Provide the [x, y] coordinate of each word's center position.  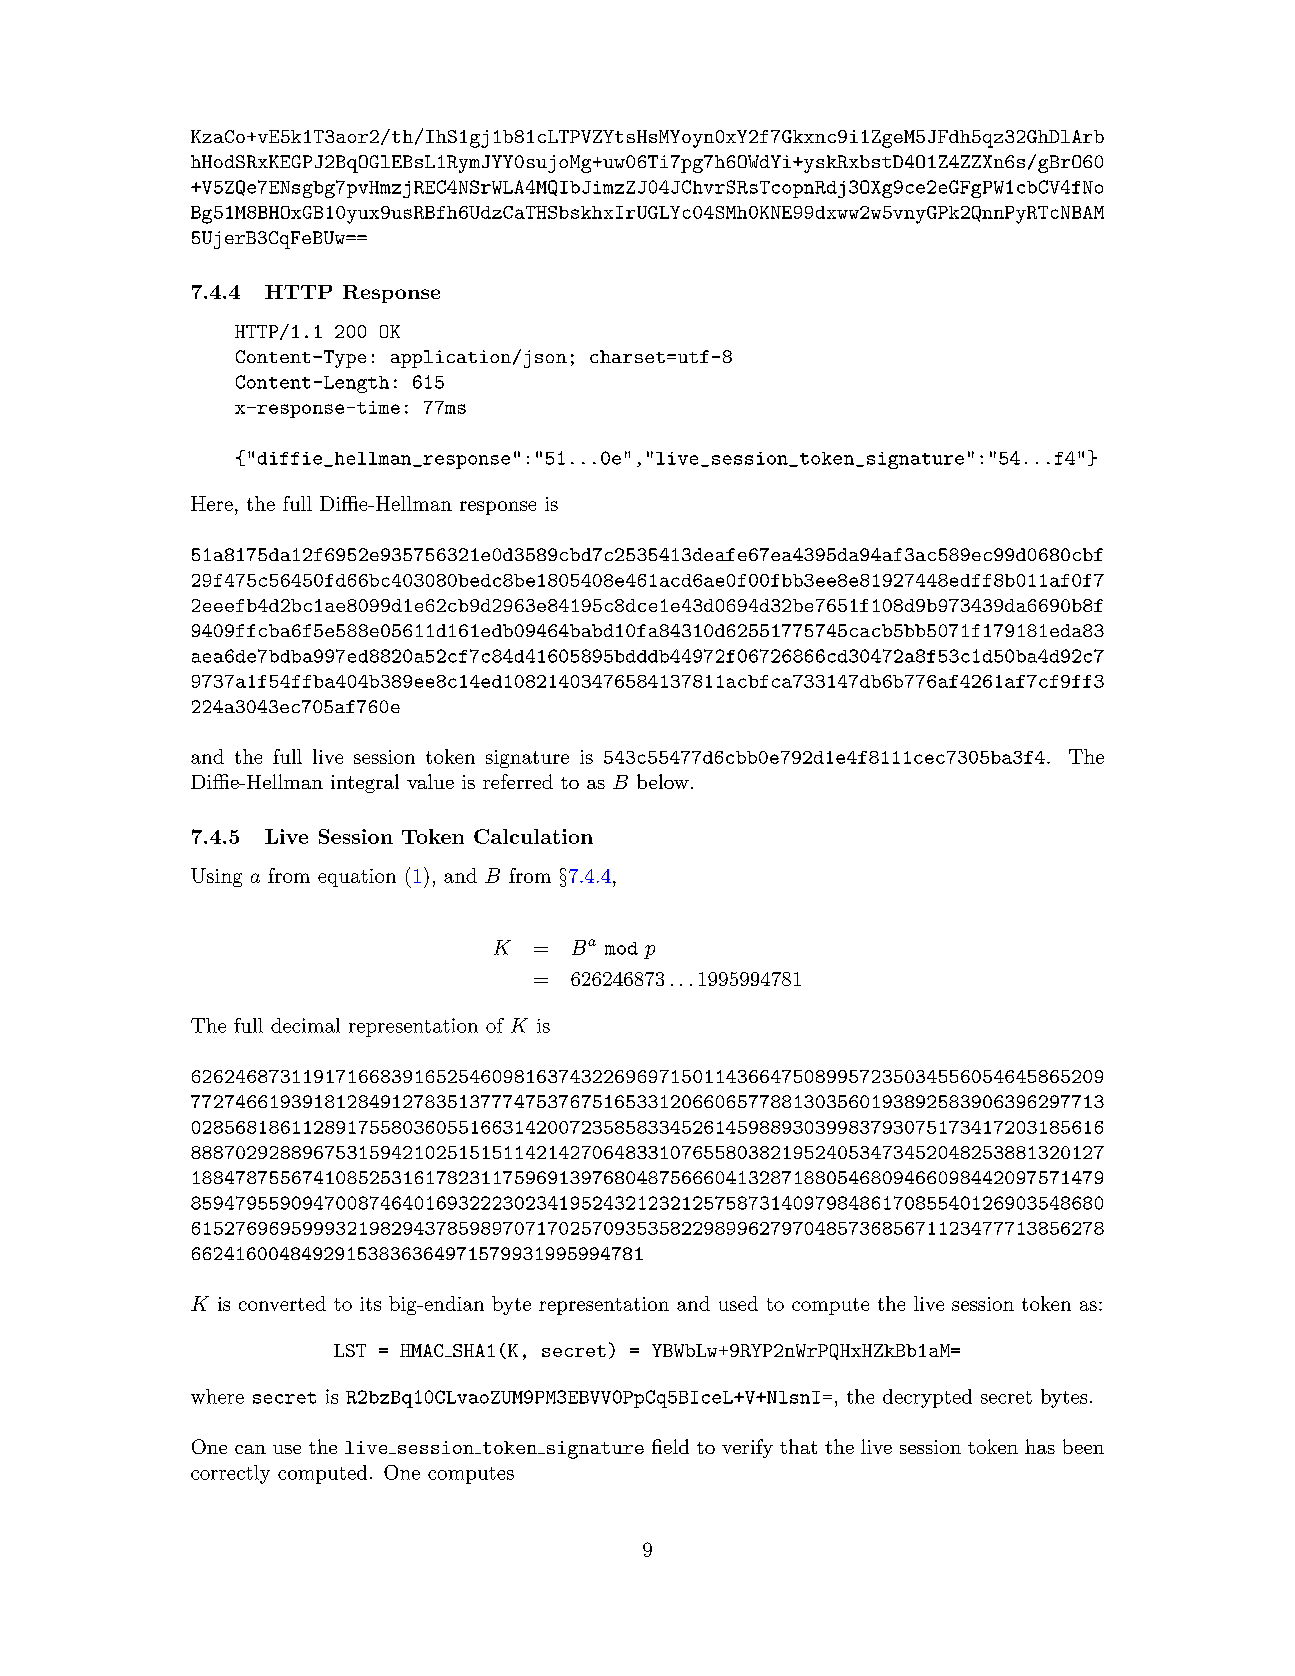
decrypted [927, 1398]
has [1040, 1446]
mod [621, 948]
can [250, 1449]
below [663, 781]
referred [518, 781]
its [370, 1304]
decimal [305, 1025]
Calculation [533, 836]
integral [365, 783]
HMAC [423, 1350]
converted [282, 1303]
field [670, 1446]
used [738, 1303]
